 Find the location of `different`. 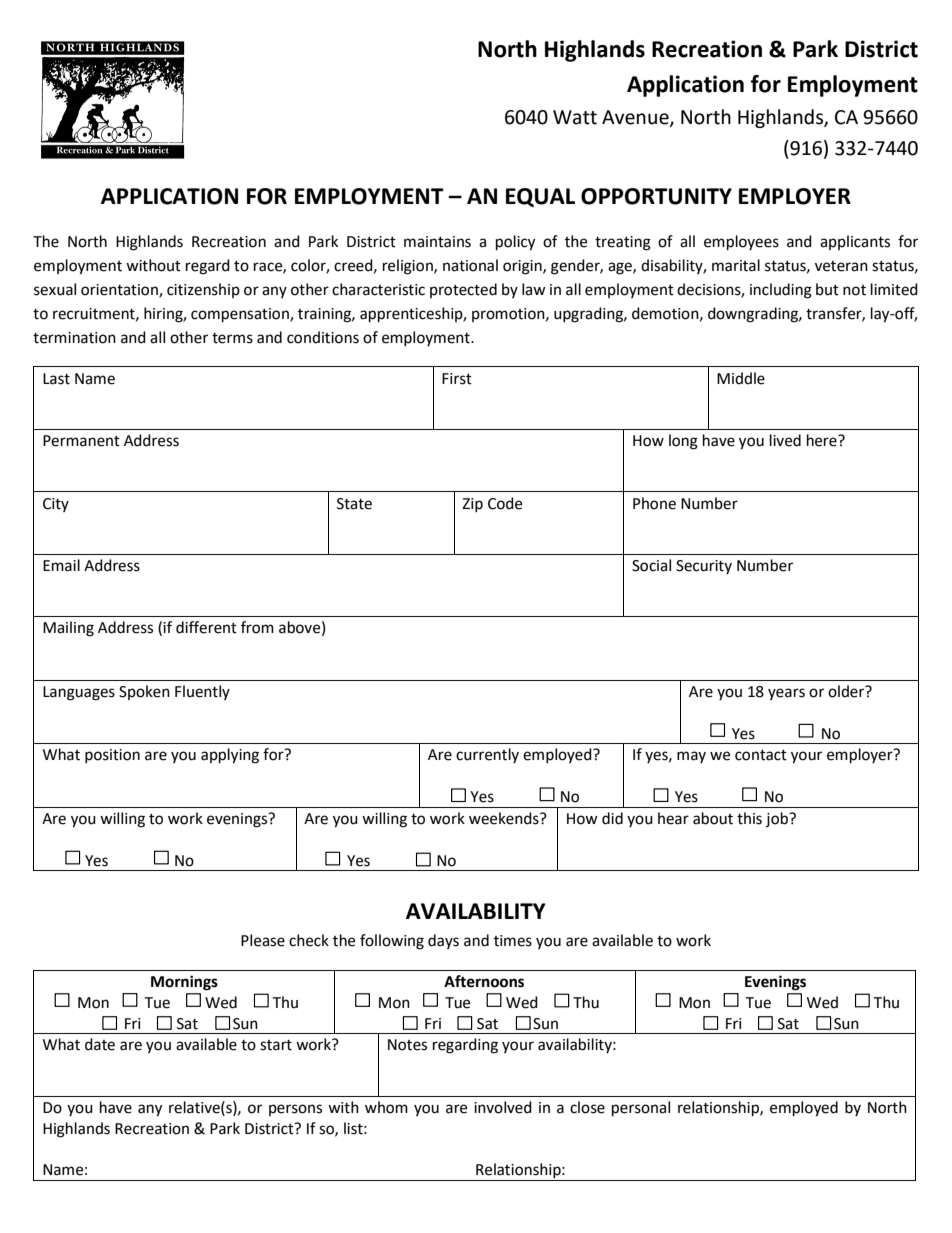

different is located at coordinates (206, 627).
